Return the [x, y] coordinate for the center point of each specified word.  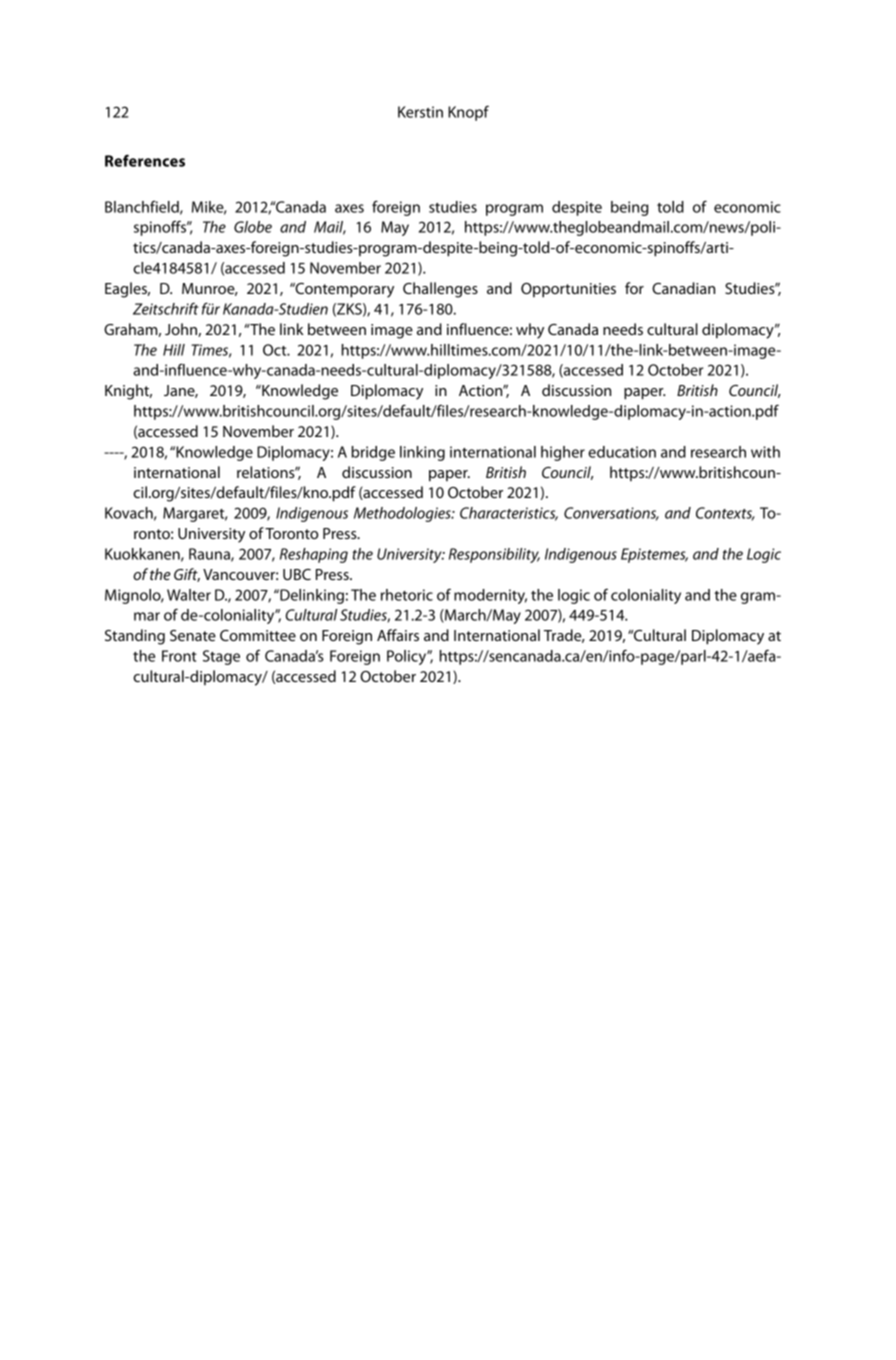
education [622, 452]
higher [563, 453]
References [145, 160]
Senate [193, 635]
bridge [373, 453]
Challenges [440, 290]
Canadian [683, 288]
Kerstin [420, 112]
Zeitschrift [166, 308]
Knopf [468, 113]
